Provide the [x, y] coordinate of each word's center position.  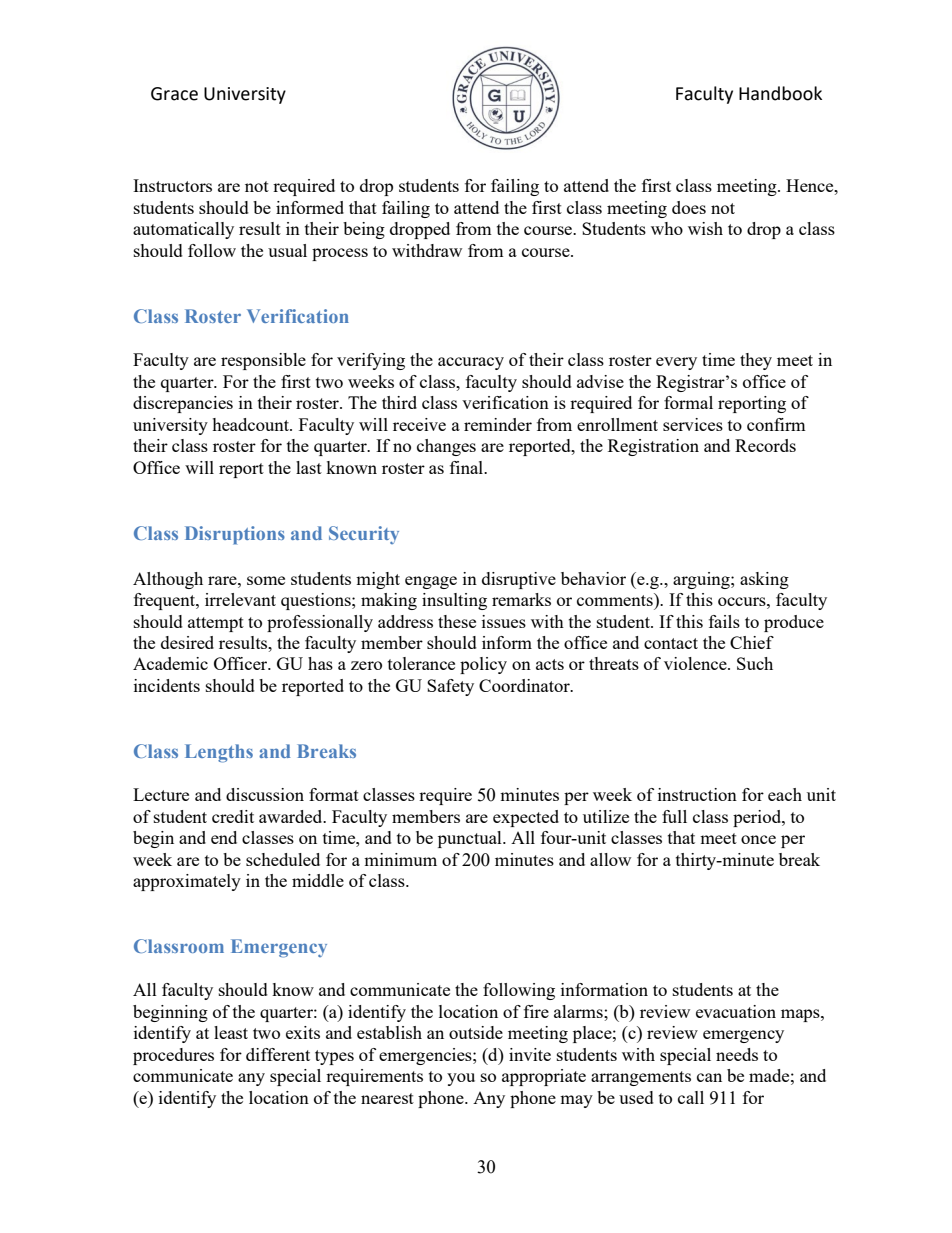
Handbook [780, 93]
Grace [174, 94]
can [709, 1077]
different [278, 1054]
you [461, 1079]
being [364, 230]
